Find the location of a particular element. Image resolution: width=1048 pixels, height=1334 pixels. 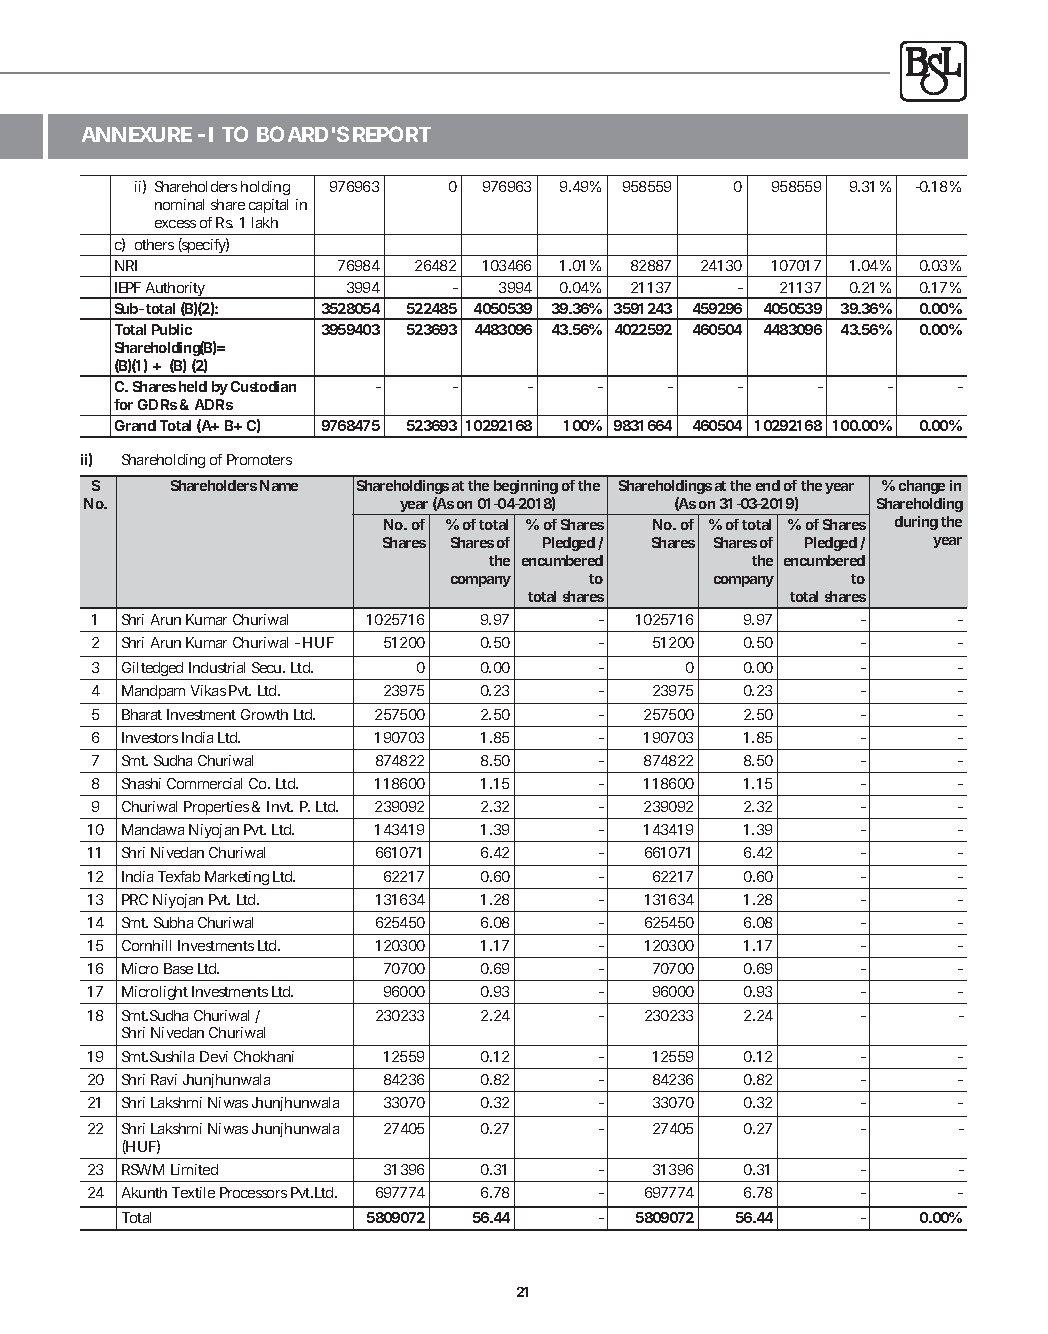

Marketing is located at coordinates (237, 878).
